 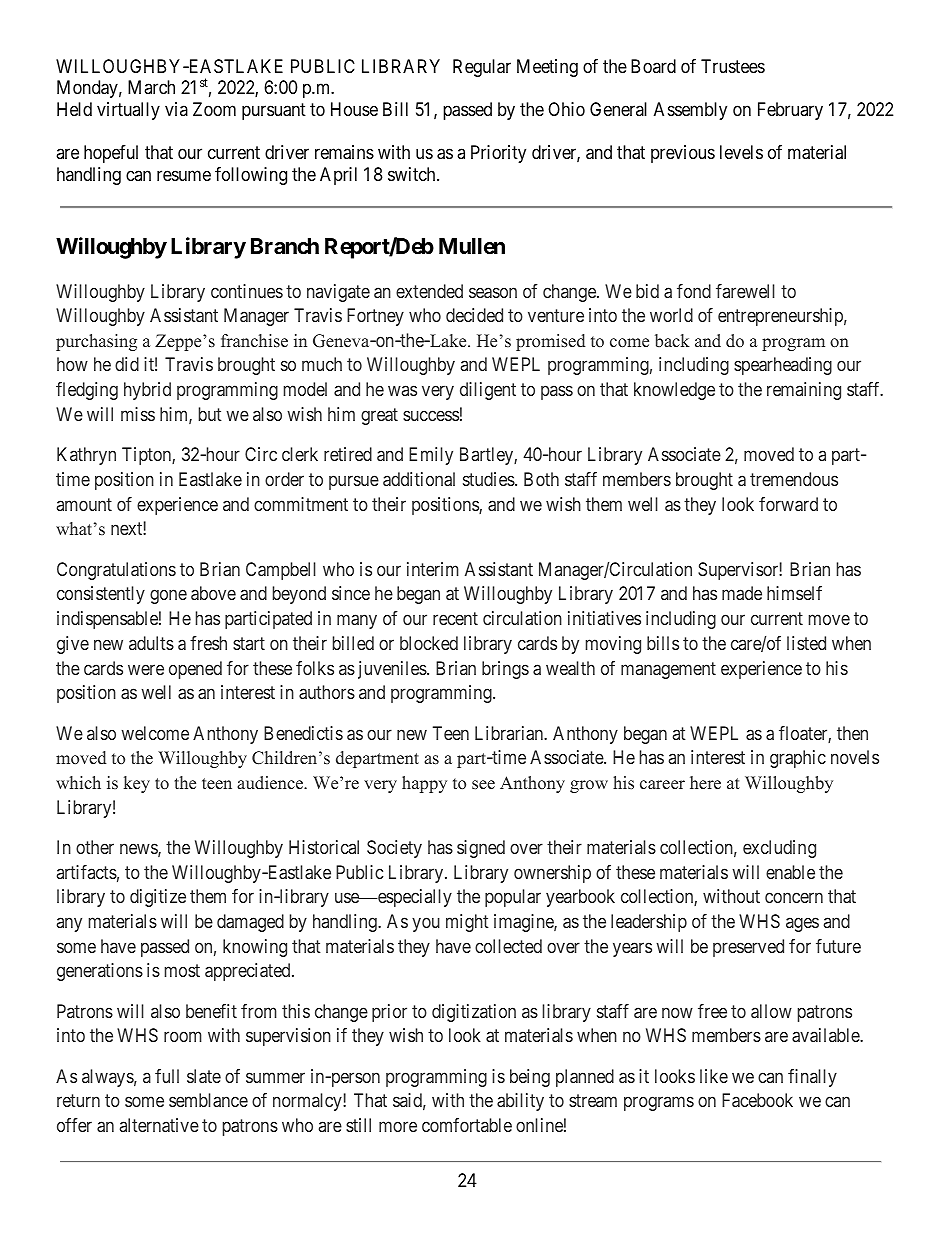 I want to click on excluding, so click(x=779, y=849).
